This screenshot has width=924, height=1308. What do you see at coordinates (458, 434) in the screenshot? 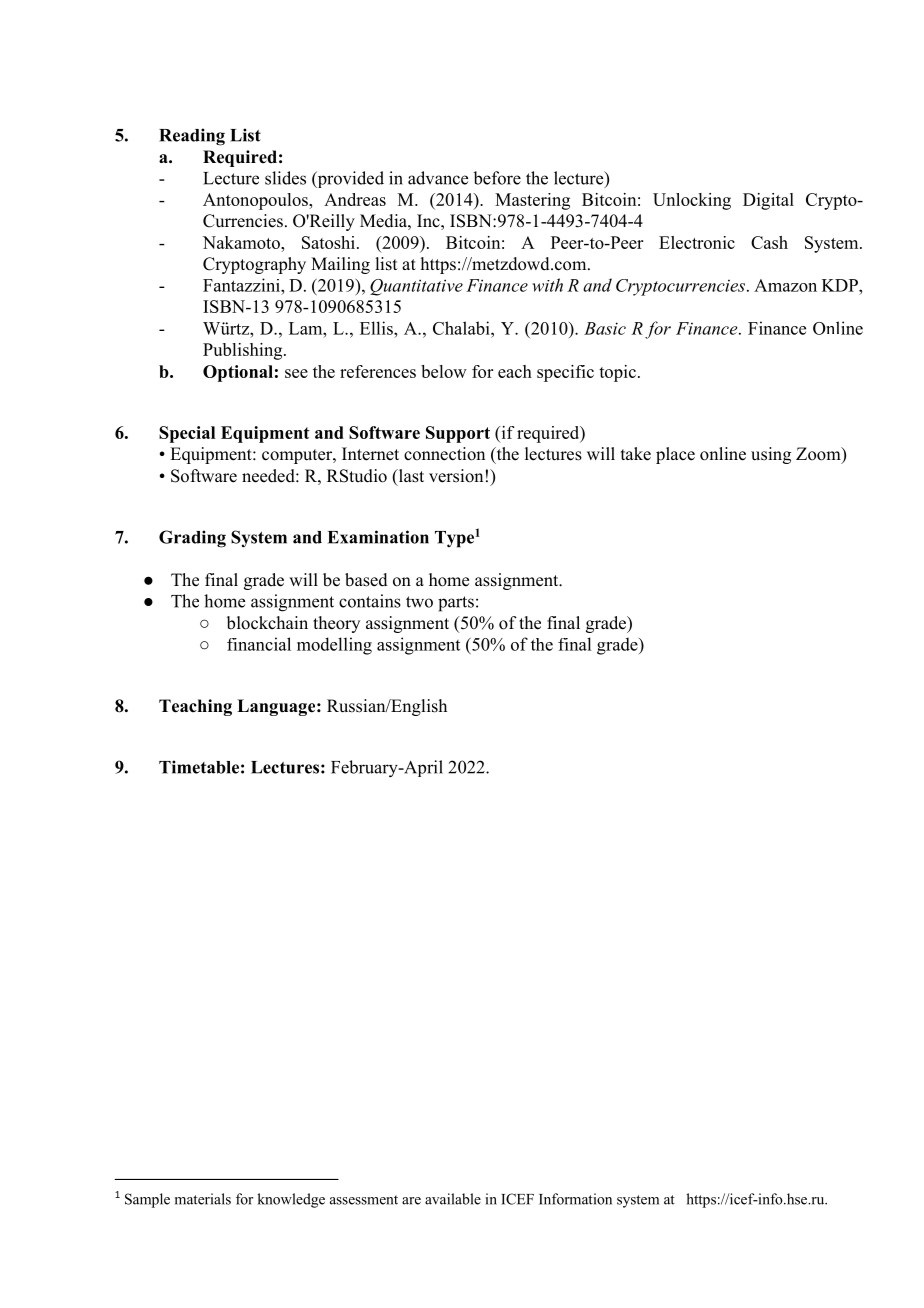
I see `Support` at bounding box center [458, 434].
